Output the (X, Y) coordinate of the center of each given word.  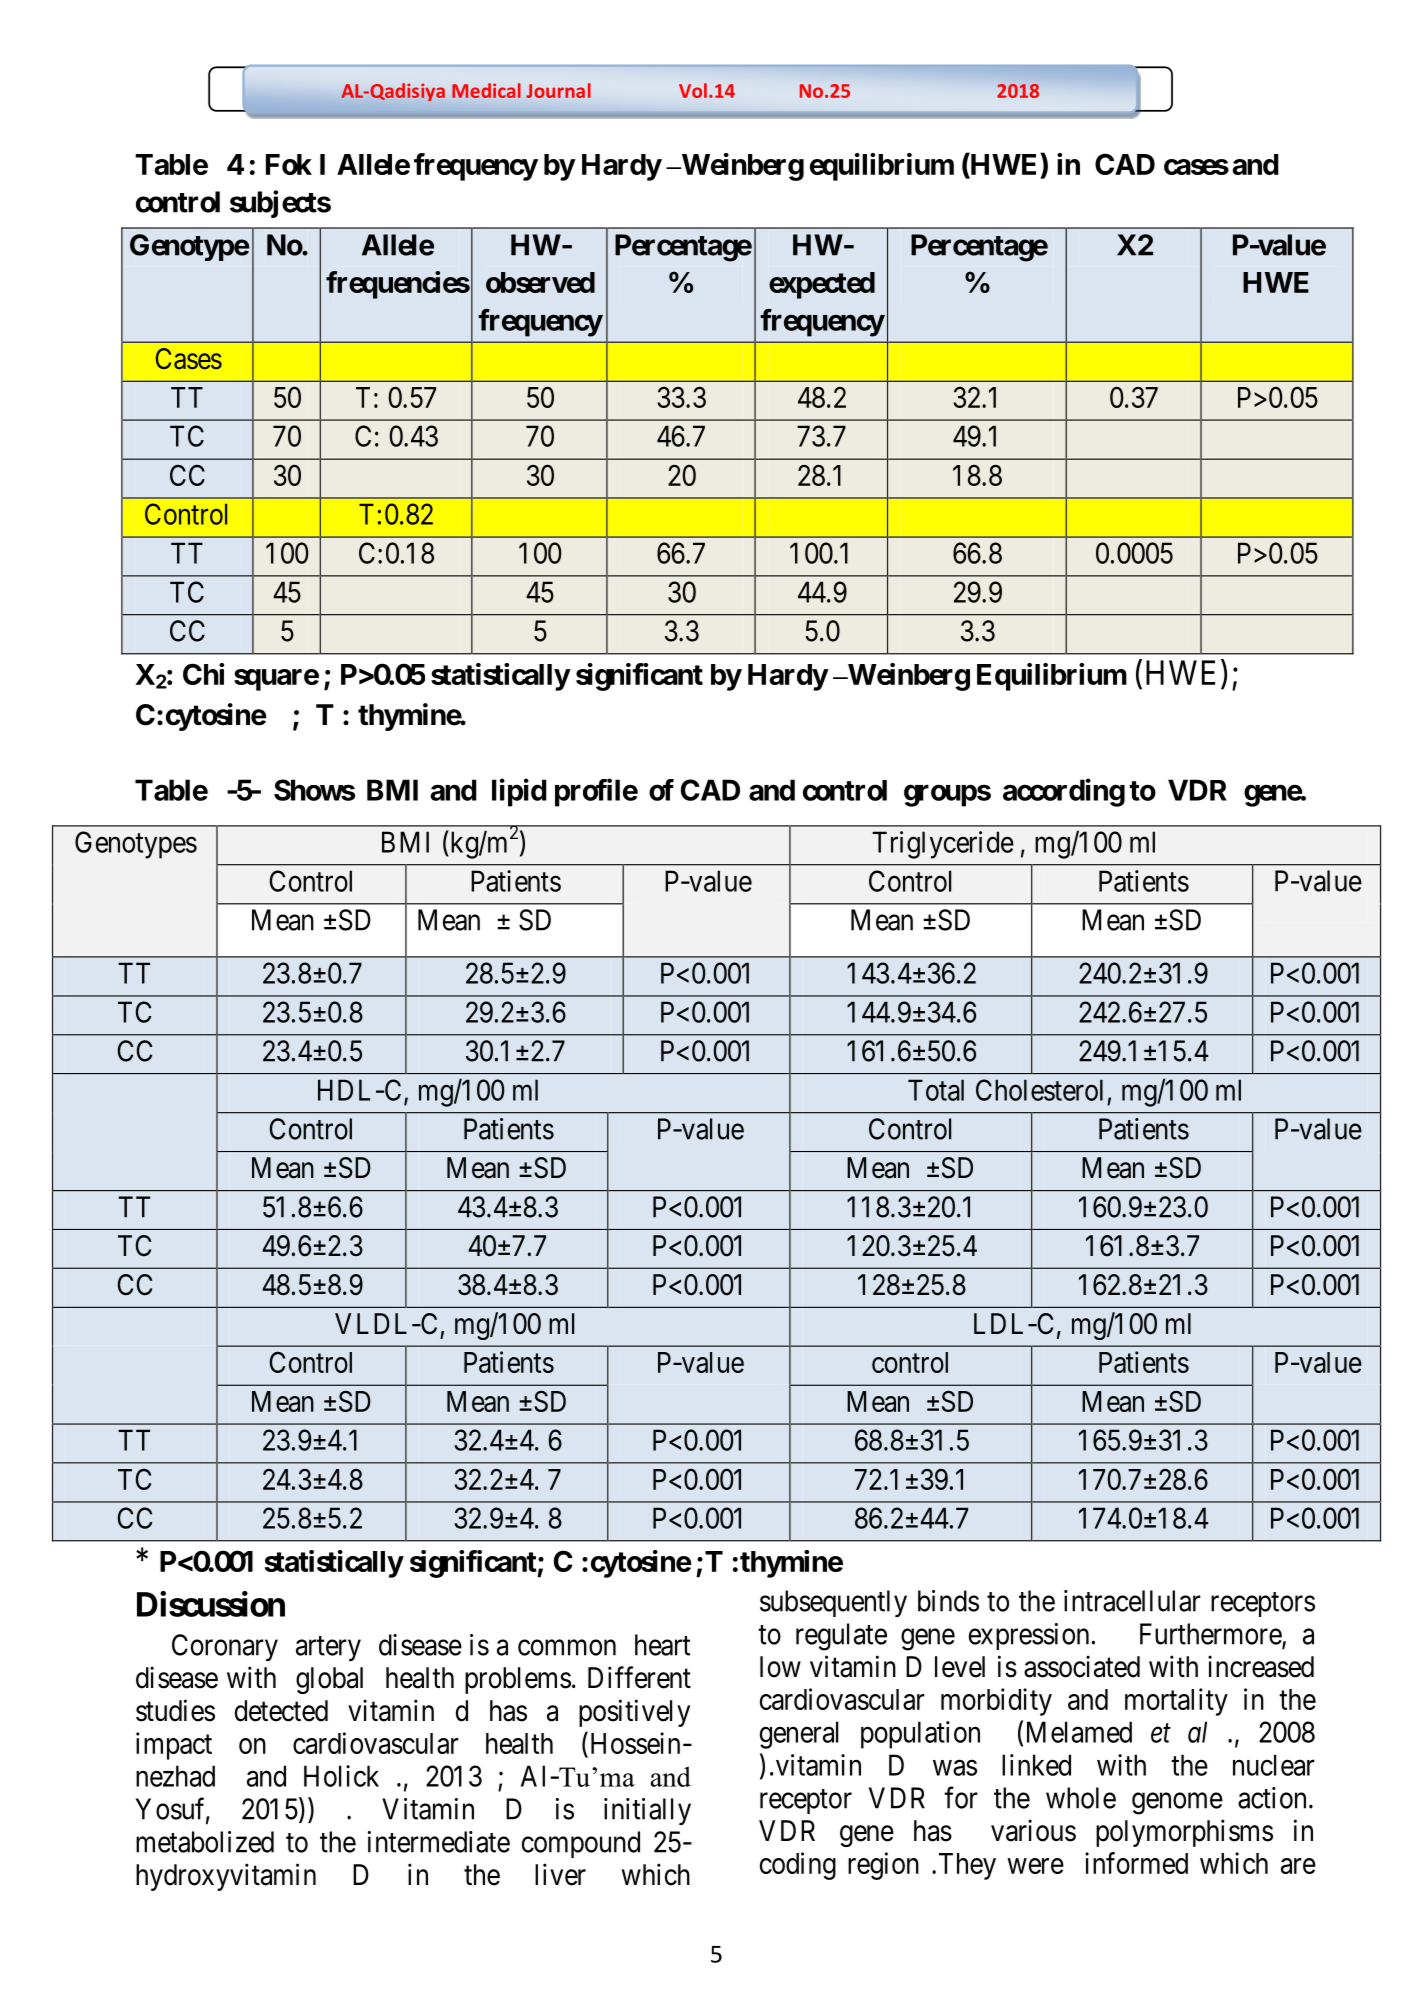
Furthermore (1211, 1635)
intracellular (1132, 1601)
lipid (519, 792)
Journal (558, 90)
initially (647, 1811)
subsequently (833, 1603)
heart (662, 1645)
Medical (486, 90)
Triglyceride (943, 845)
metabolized (205, 1842)
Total (936, 1090)
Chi (203, 674)
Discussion (211, 1604)
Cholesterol (1039, 1090)
